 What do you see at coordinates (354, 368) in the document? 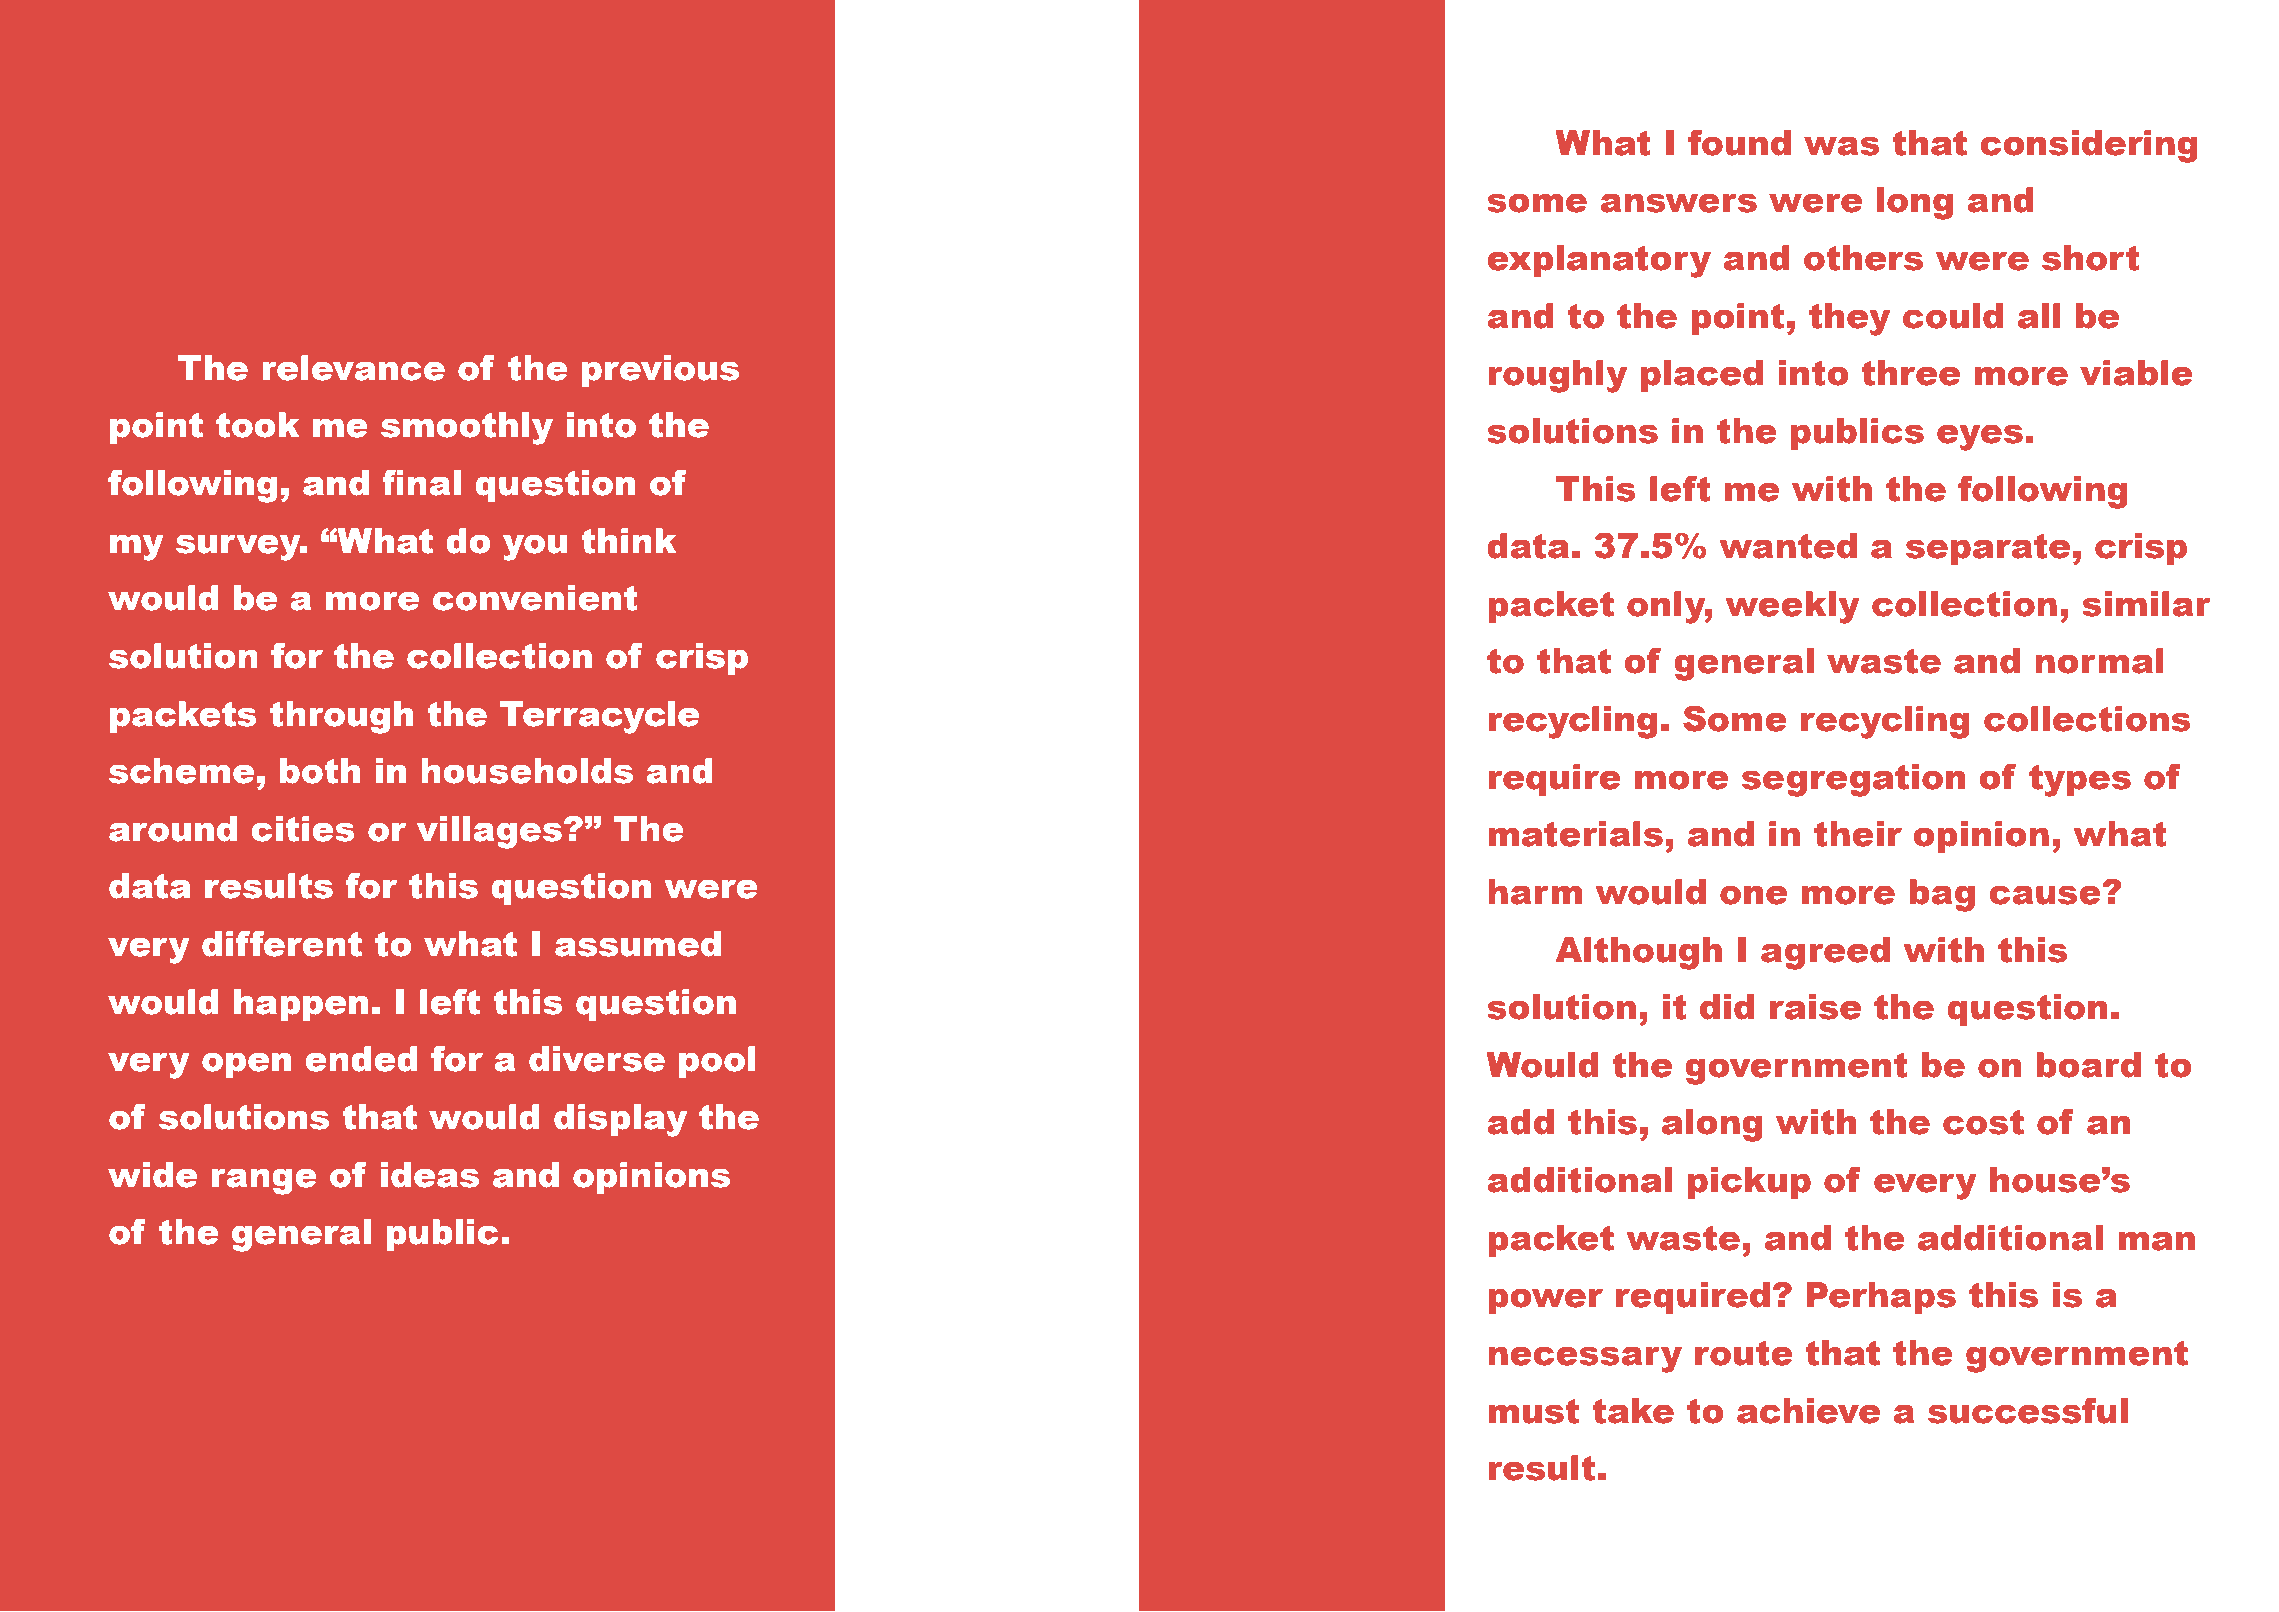
I see `relevance` at bounding box center [354, 368].
